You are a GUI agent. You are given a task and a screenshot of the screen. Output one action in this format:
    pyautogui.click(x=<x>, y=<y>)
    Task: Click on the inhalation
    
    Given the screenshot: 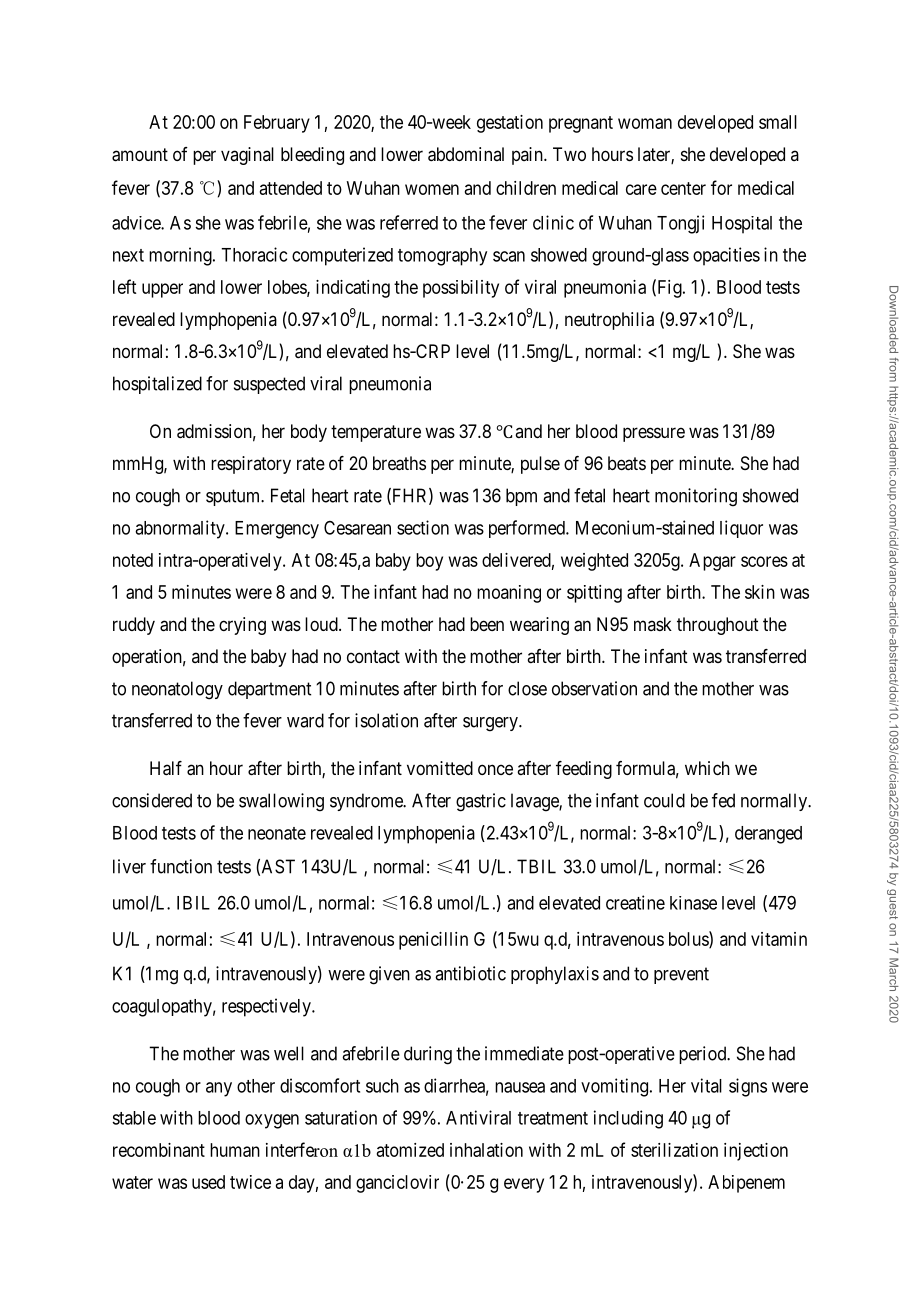 What is the action you would take?
    pyautogui.click(x=486, y=1150)
